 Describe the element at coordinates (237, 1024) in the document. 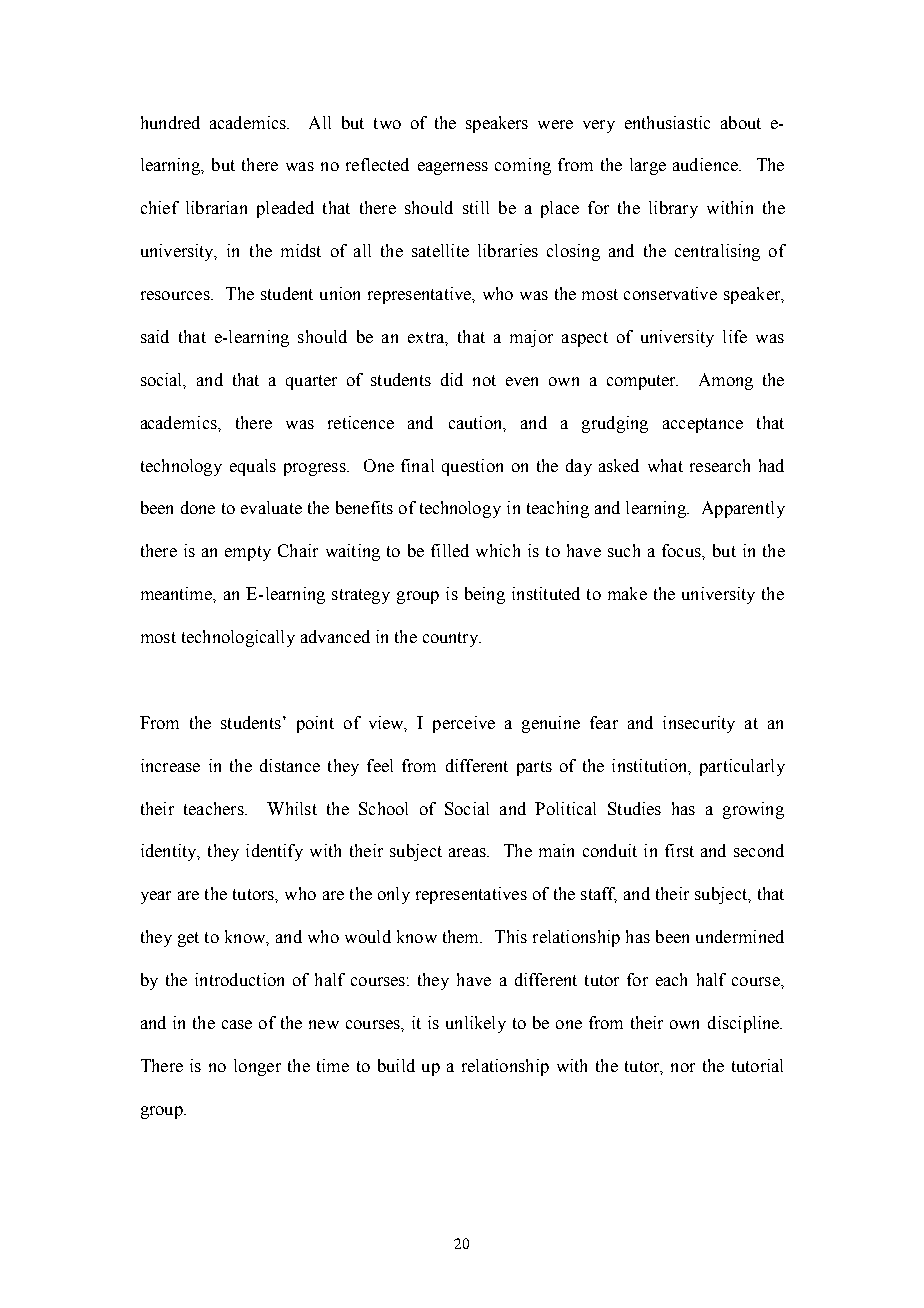

I see `case` at that location.
